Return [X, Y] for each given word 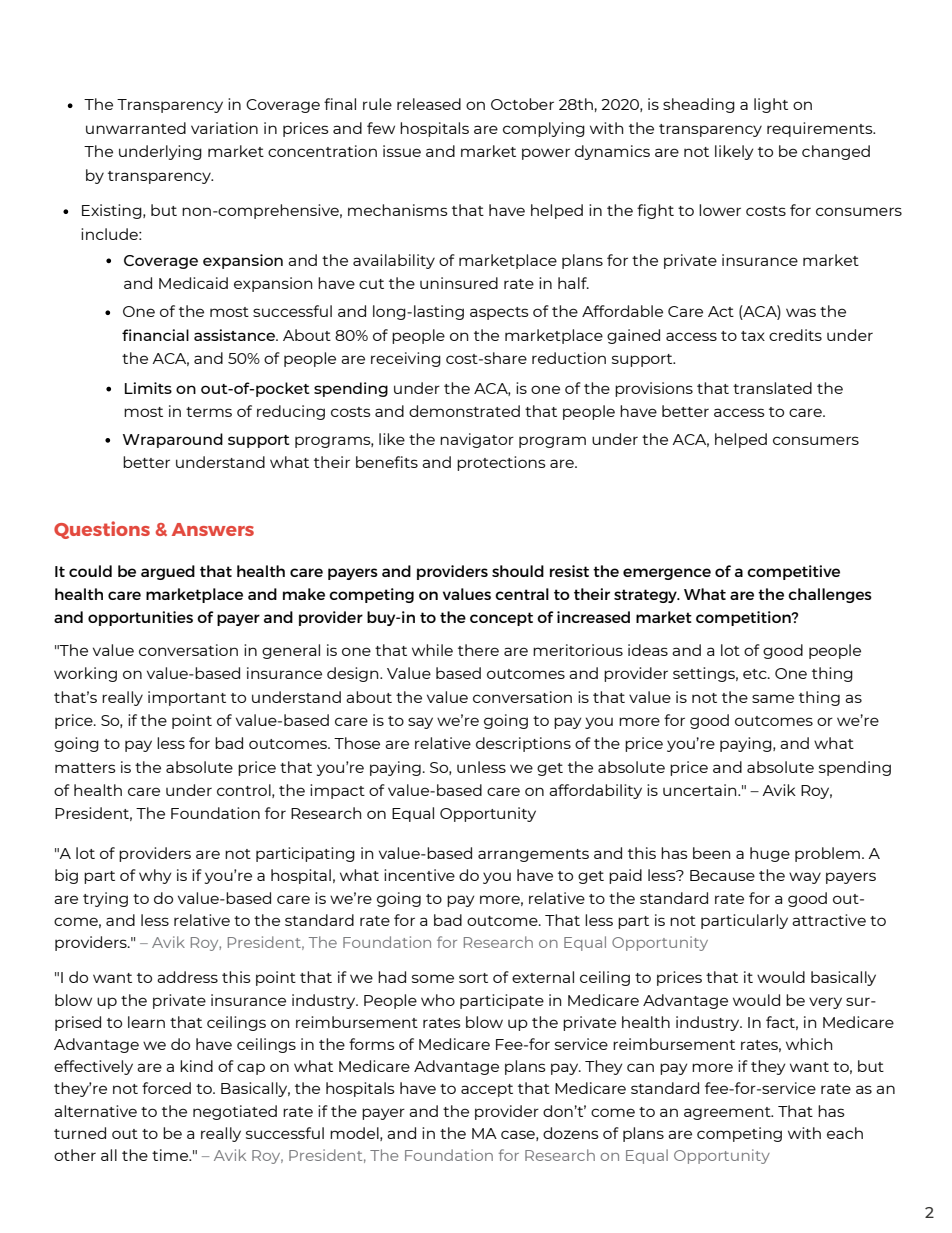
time [171, 1155]
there [478, 650]
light [771, 105]
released [429, 104]
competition [744, 618]
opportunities [140, 618]
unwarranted [136, 128]
